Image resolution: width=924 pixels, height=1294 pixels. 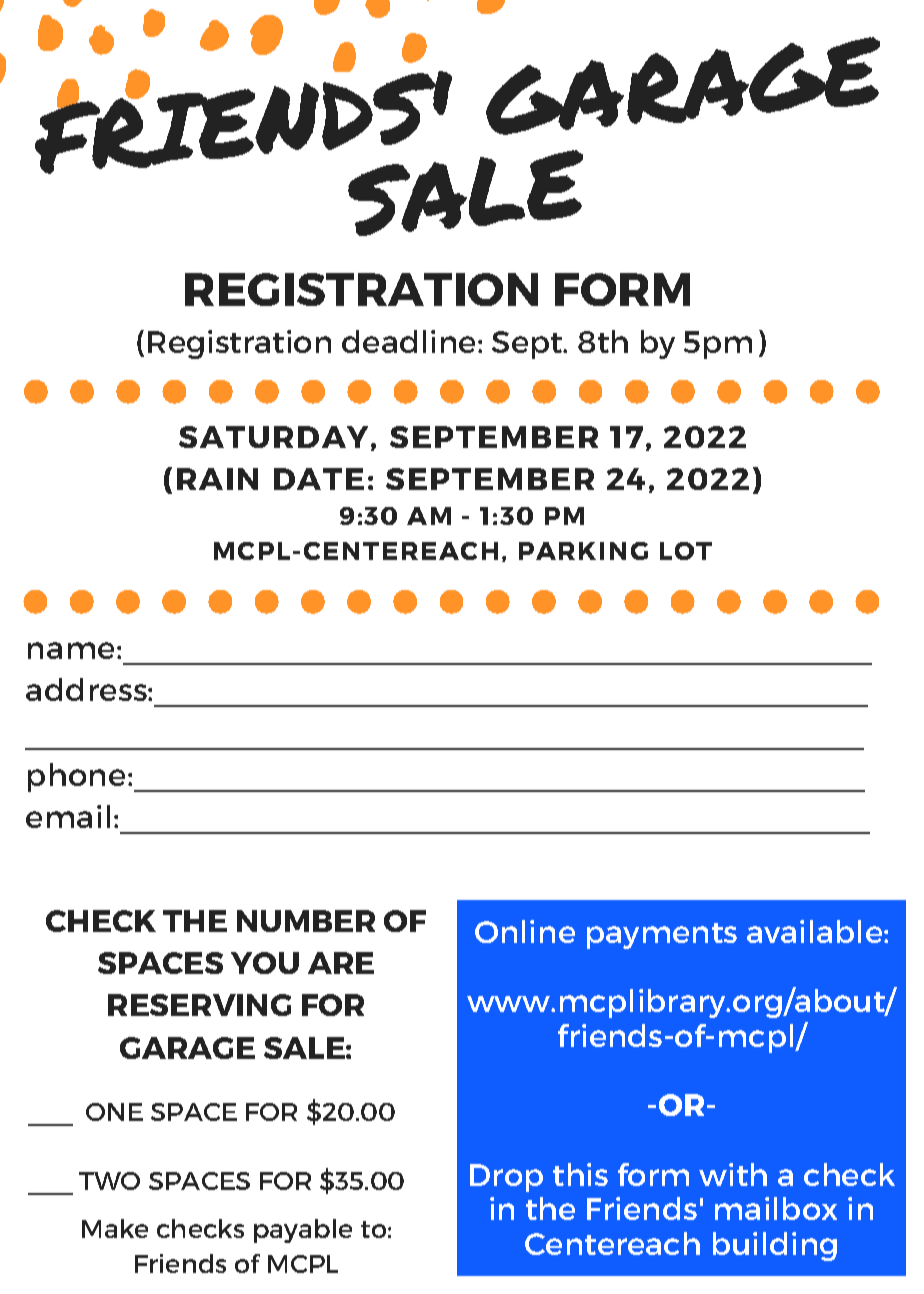 I want to click on building, so click(x=775, y=1246).
